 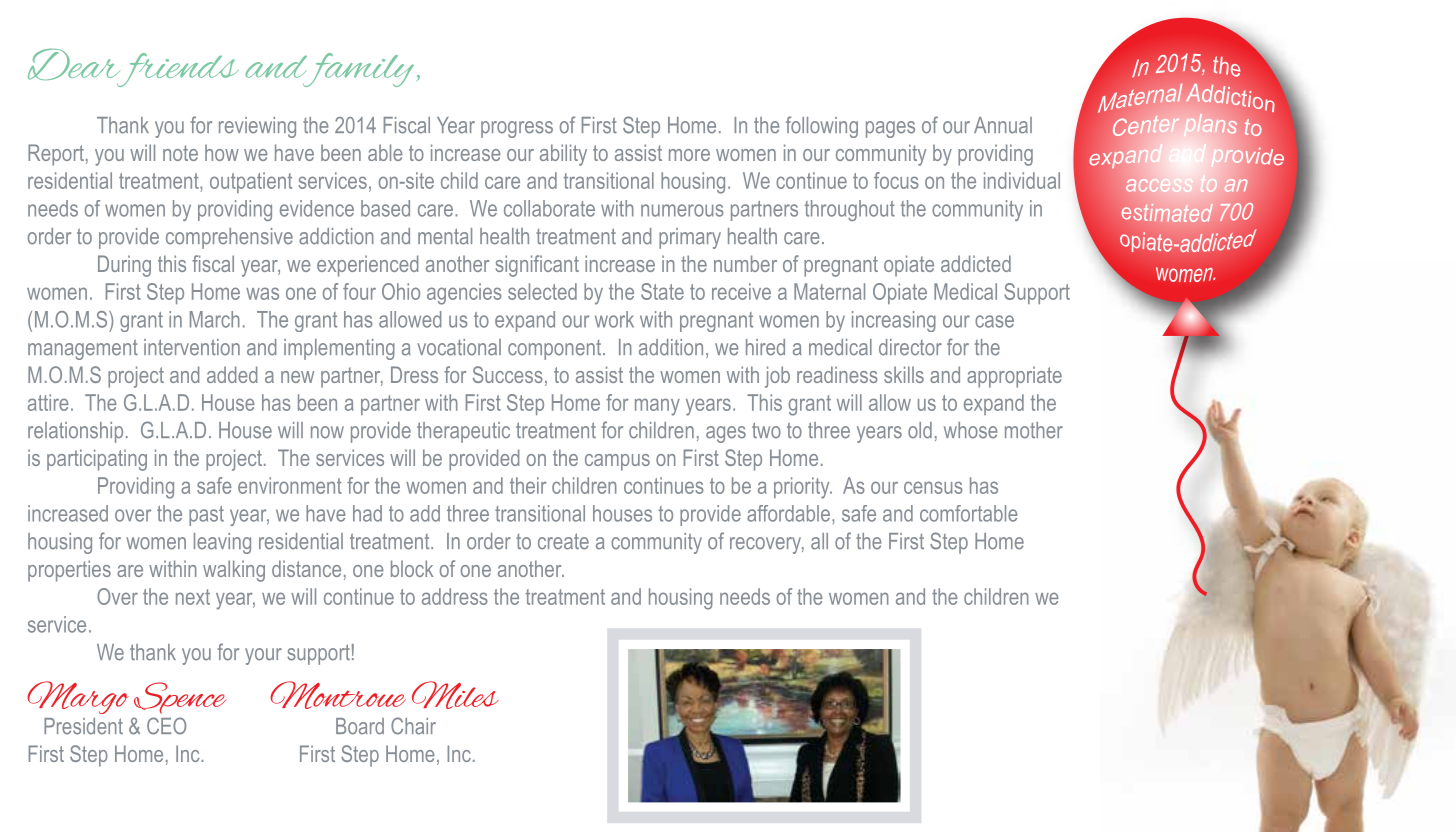 What do you see at coordinates (508, 374) in the screenshot?
I see `Success` at bounding box center [508, 374].
